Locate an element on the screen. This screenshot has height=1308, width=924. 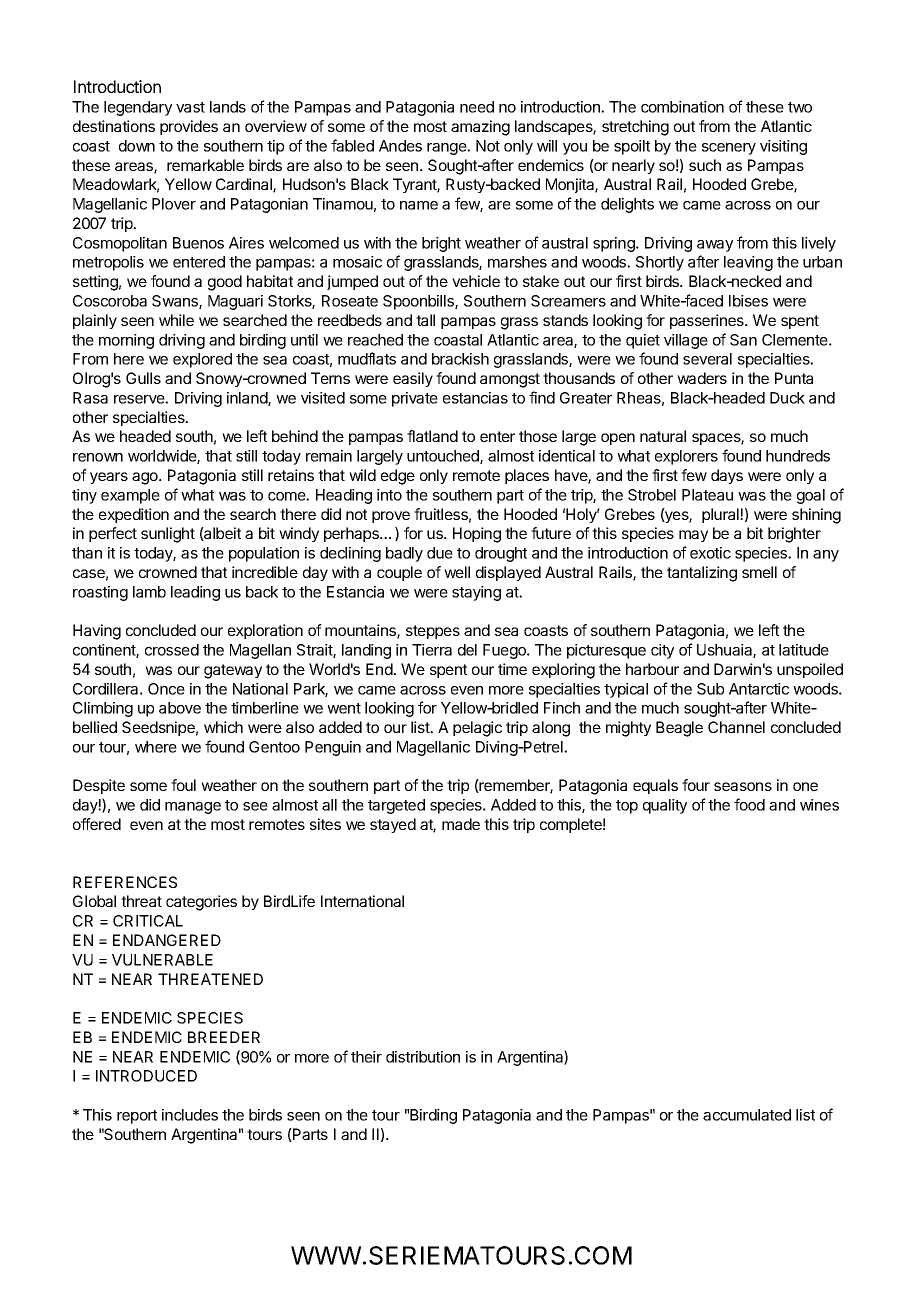
provides is located at coordinates (189, 127).
